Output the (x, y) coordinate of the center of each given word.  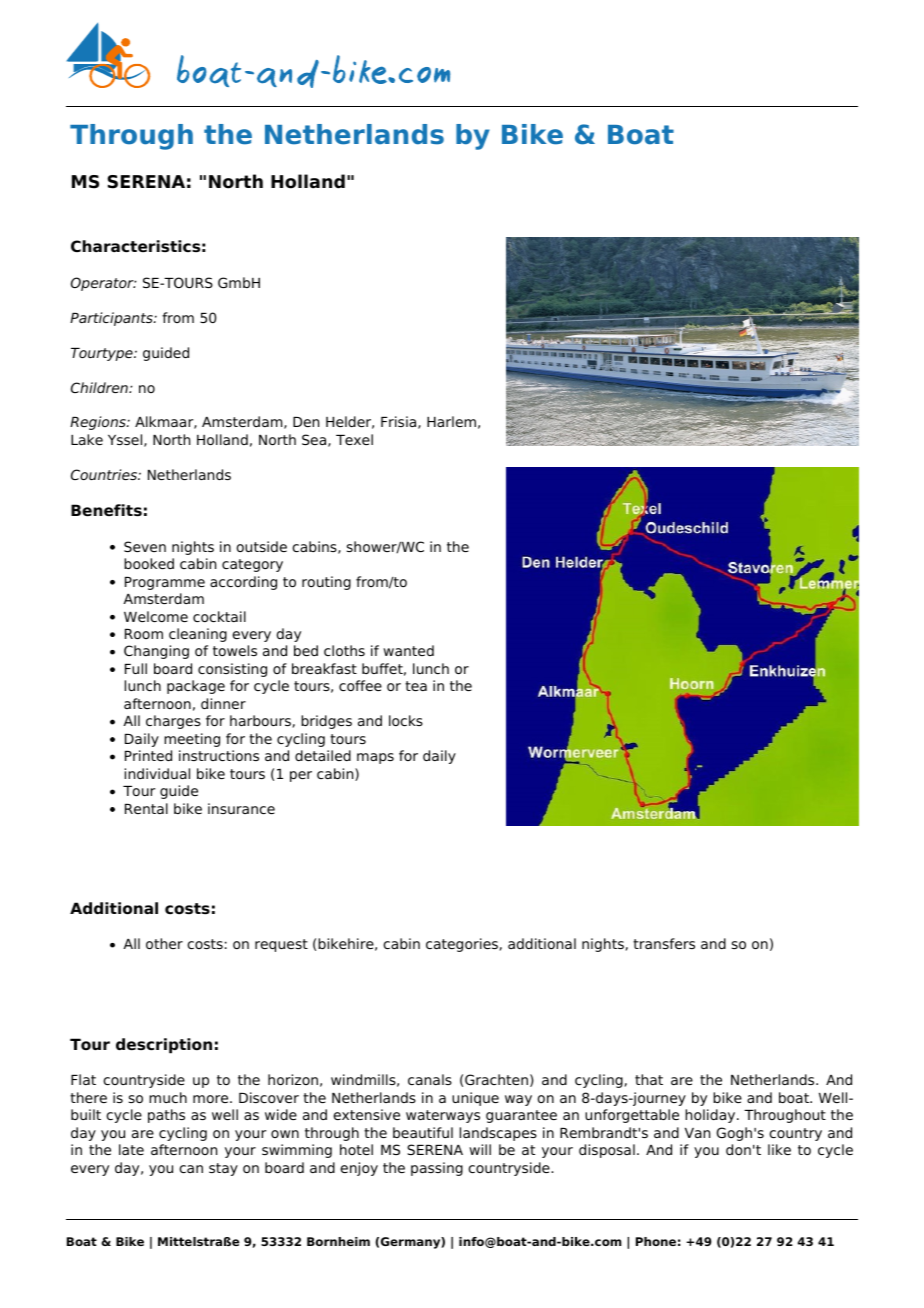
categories (463, 945)
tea (416, 686)
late (131, 1149)
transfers (664, 943)
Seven (145, 546)
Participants (112, 319)
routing (326, 583)
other (164, 943)
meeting (192, 740)
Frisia (400, 422)
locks (406, 720)
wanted (408, 650)
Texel (354, 439)
